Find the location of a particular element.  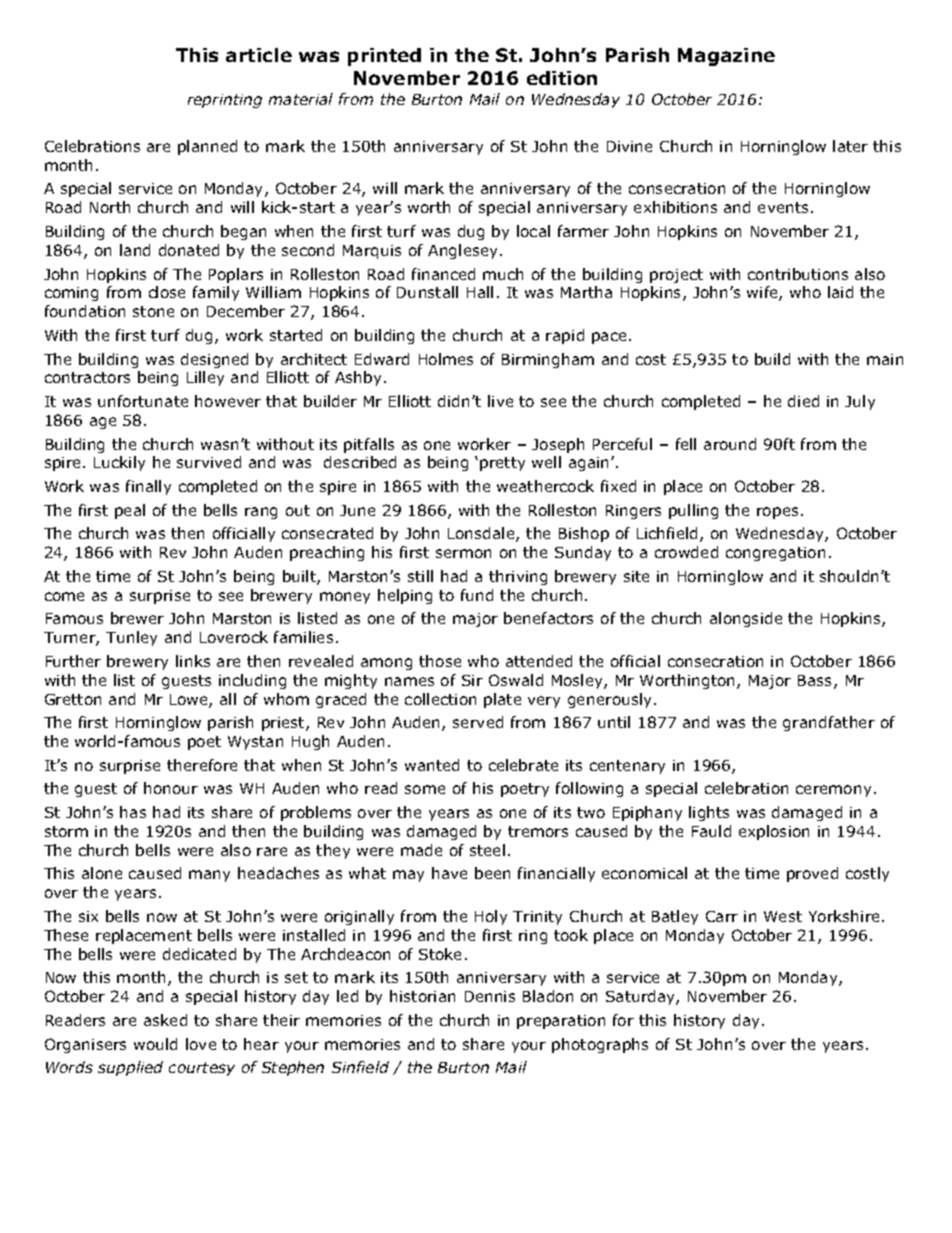

peal is located at coordinates (130, 511).
